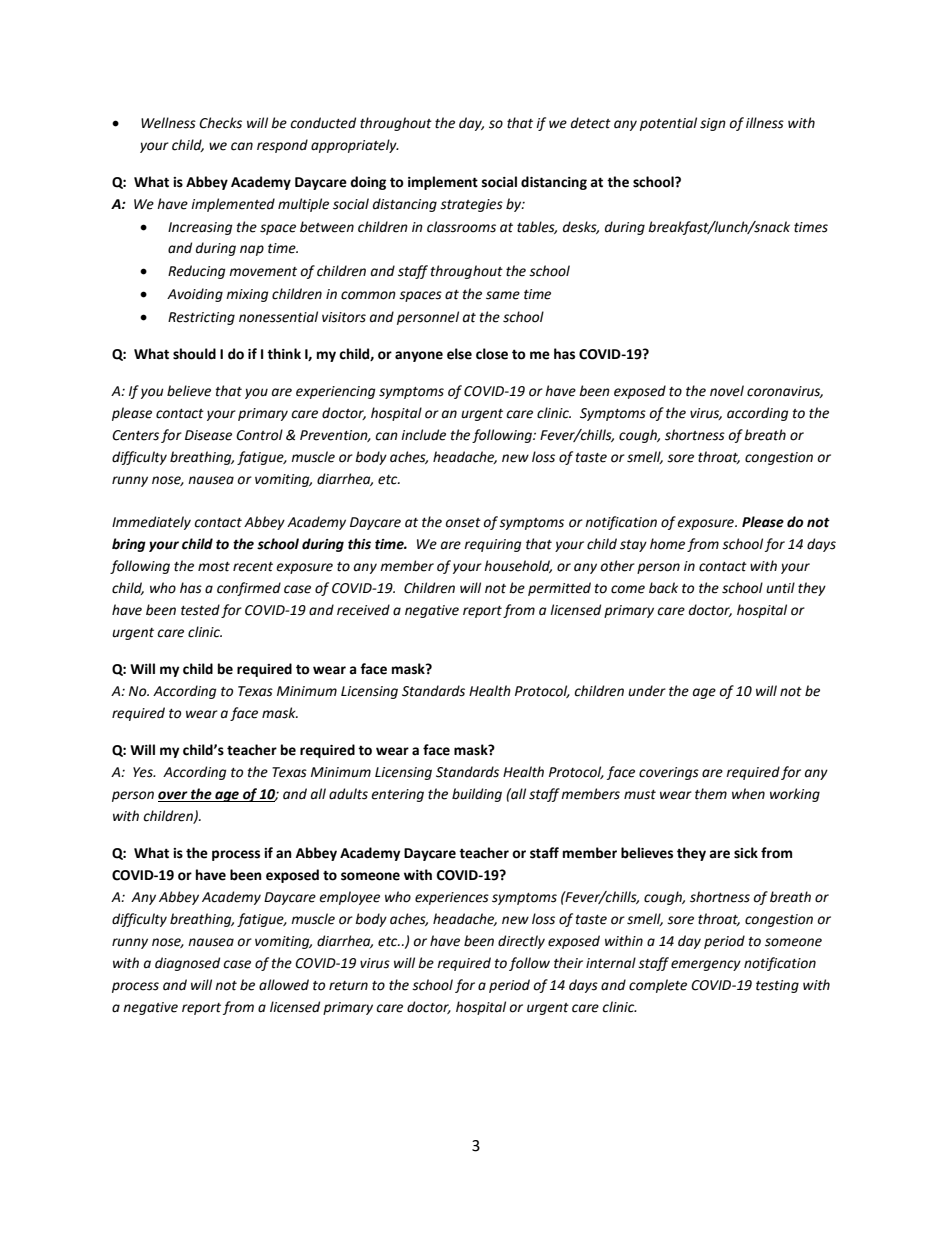 The height and width of the screenshot is (1233, 952). What do you see at coordinates (706, 965) in the screenshot?
I see `emergency` at bounding box center [706, 965].
